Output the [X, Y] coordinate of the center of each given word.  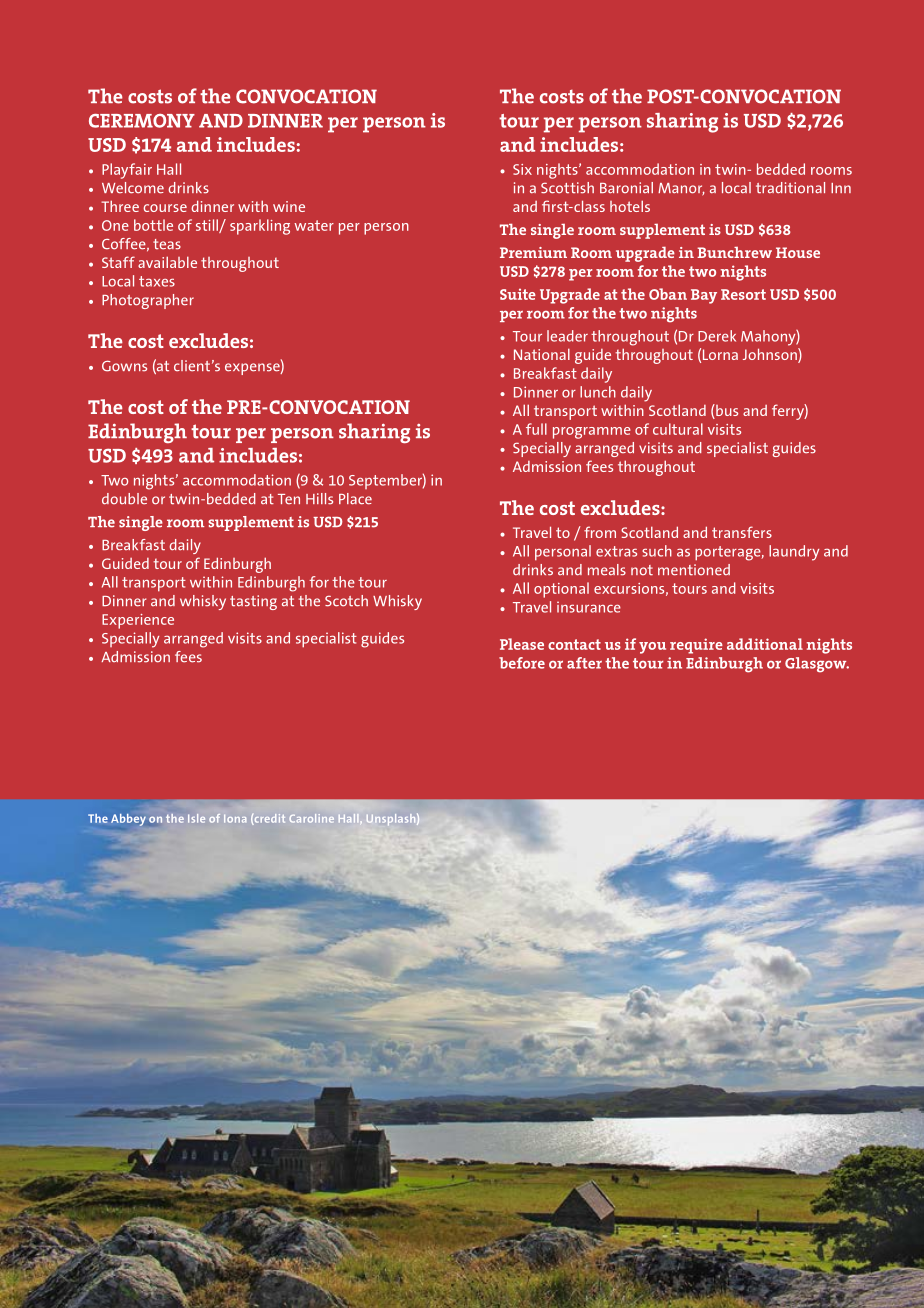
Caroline [312, 818]
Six [522, 169]
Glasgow [817, 665]
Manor [681, 189]
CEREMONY [142, 121]
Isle [196, 818]
